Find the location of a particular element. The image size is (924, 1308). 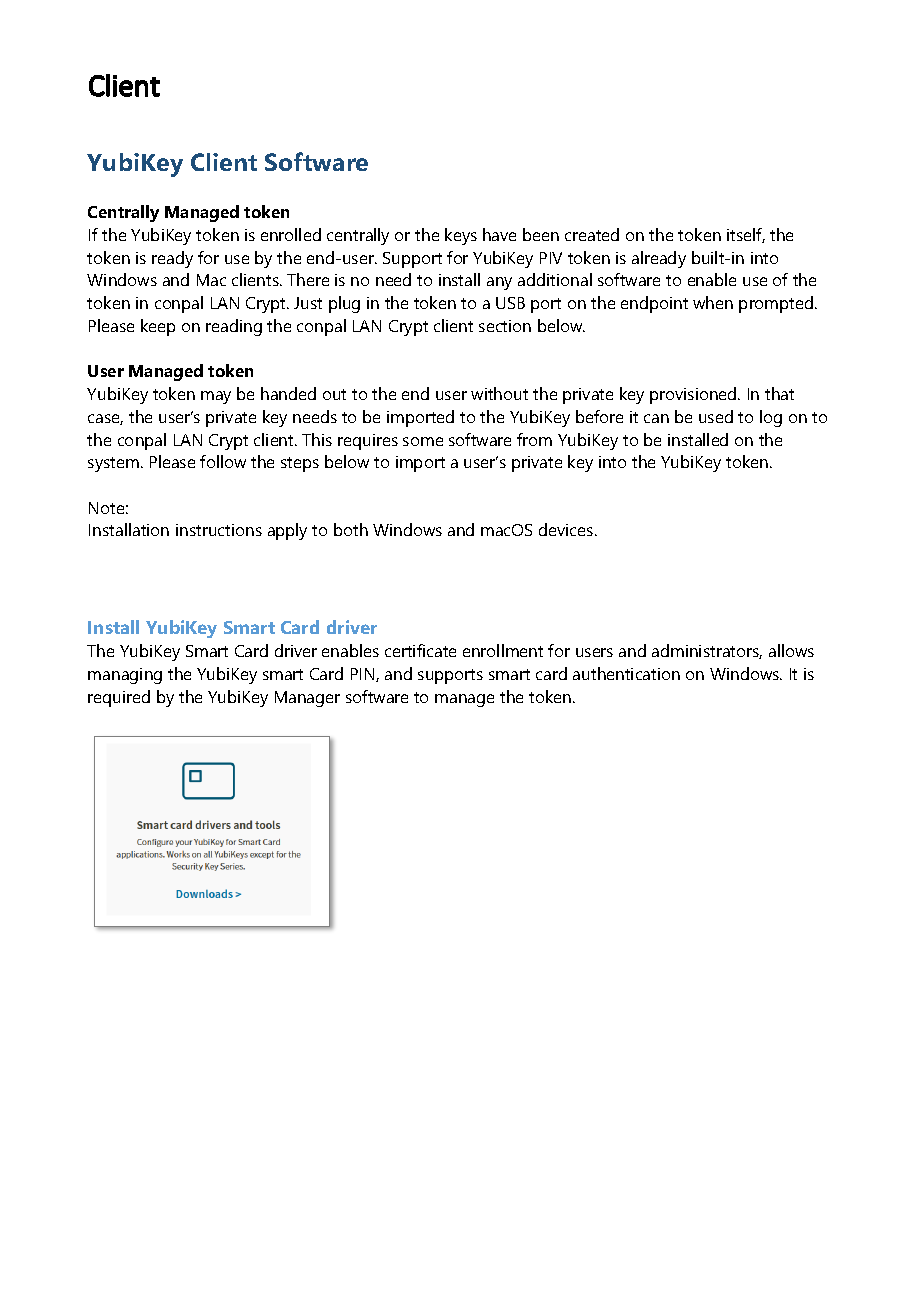

authentication is located at coordinates (626, 673).
